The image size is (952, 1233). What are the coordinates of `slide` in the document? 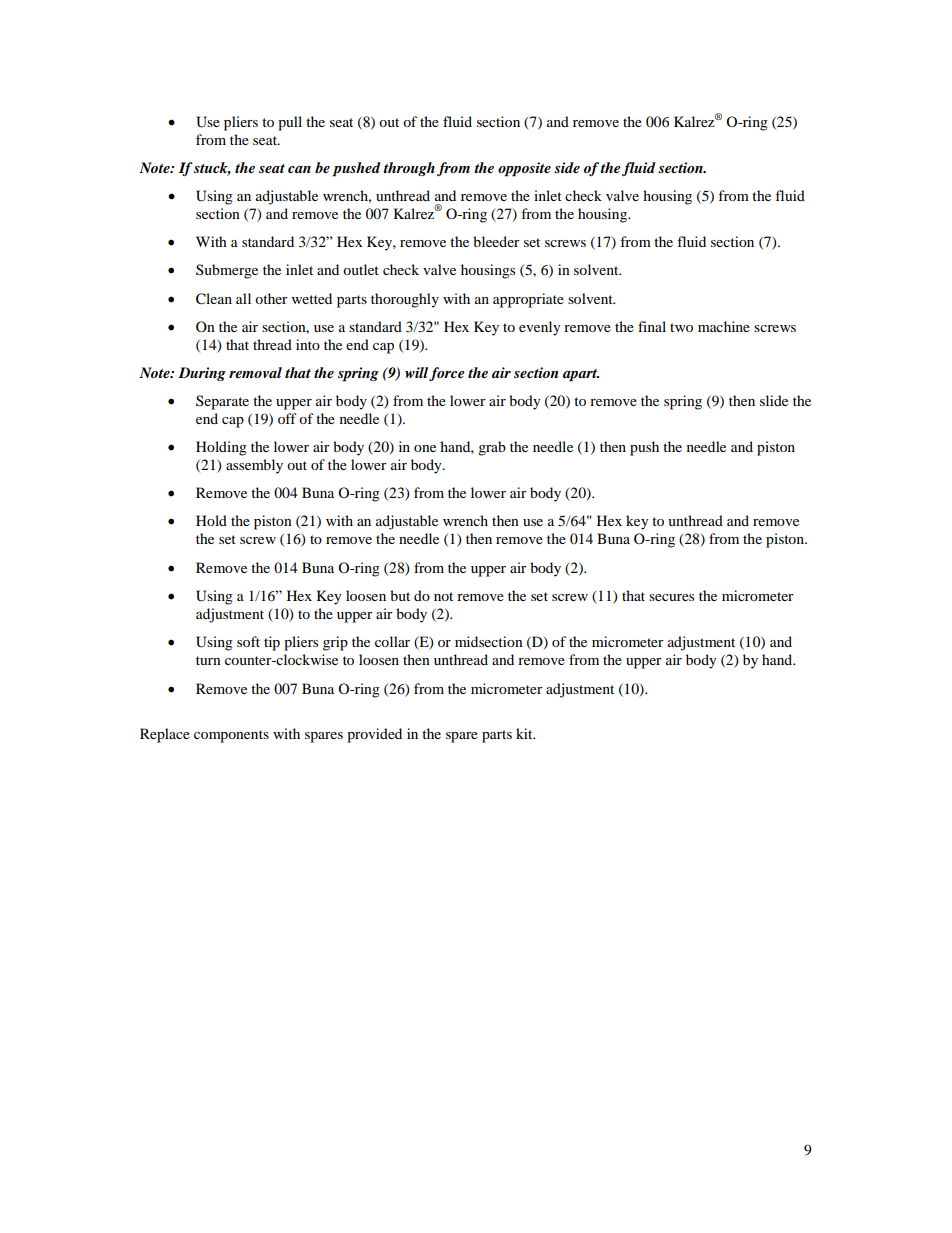 It's located at (774, 400).
